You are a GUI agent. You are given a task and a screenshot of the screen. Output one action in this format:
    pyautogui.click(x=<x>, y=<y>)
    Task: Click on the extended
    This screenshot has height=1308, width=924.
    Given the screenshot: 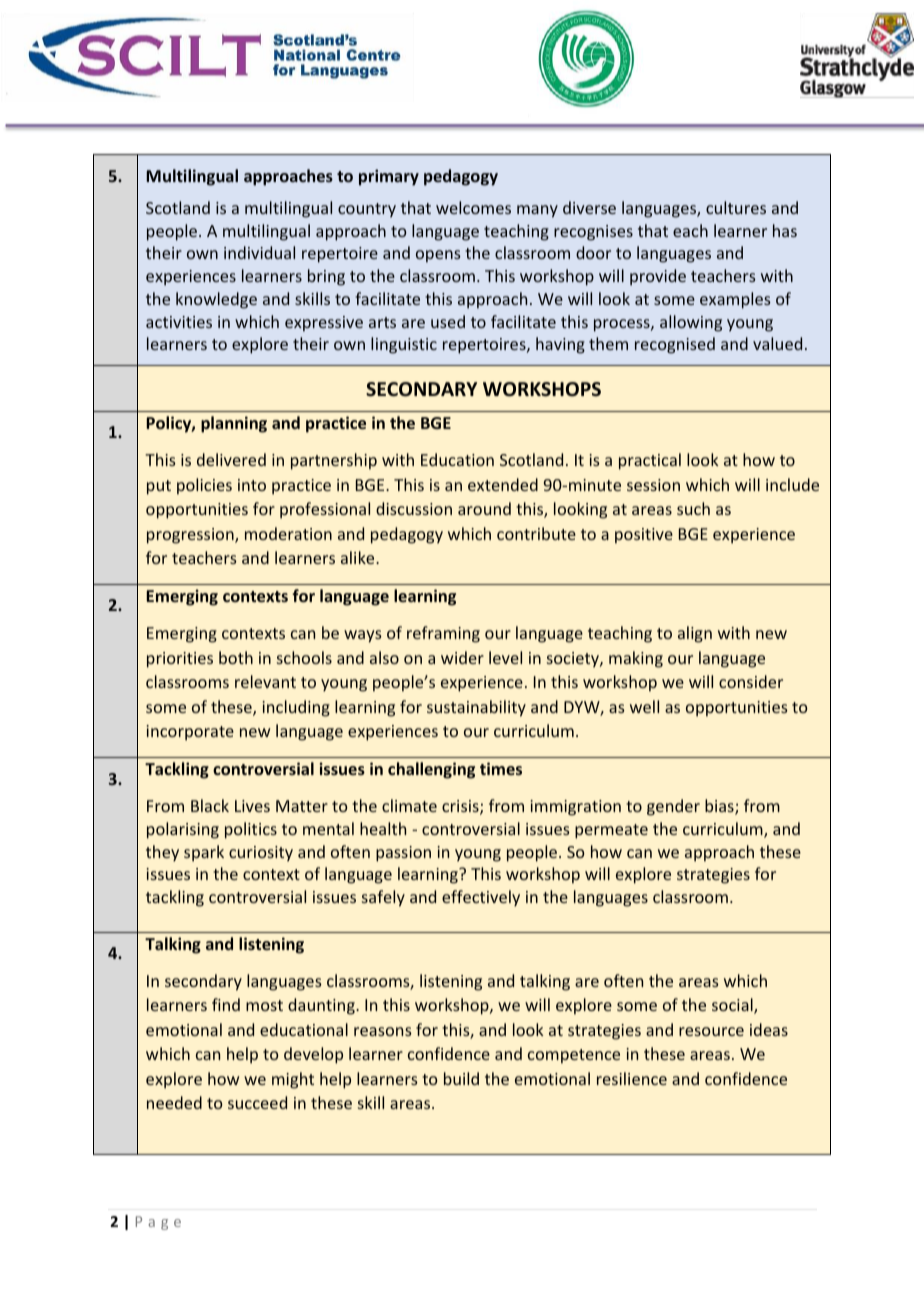 What is the action you would take?
    pyautogui.click(x=503, y=484)
